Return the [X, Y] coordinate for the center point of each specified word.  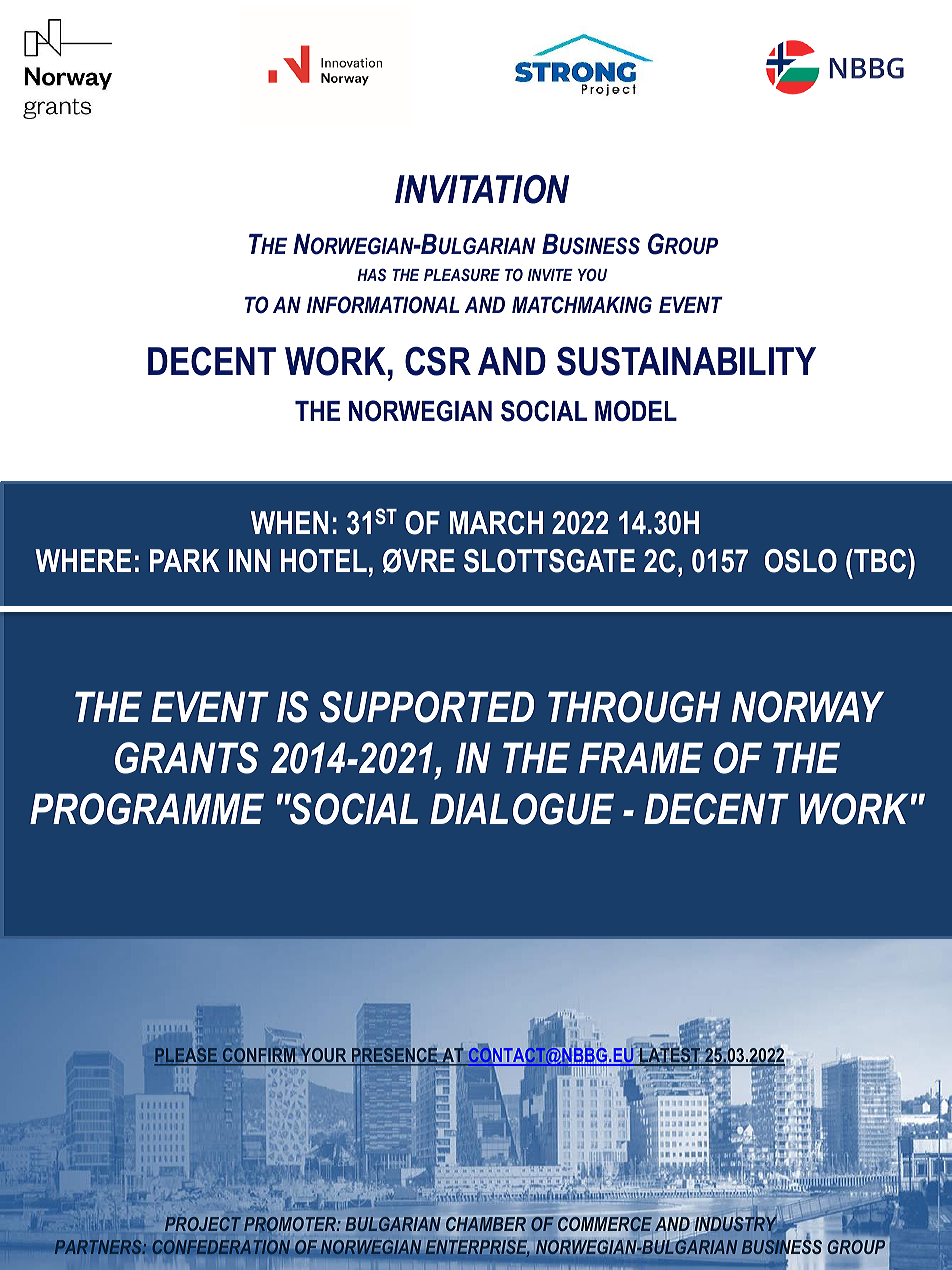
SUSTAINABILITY [686, 361]
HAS [371, 274]
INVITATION [482, 189]
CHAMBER [486, 1224]
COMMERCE [606, 1225]
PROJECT [203, 1224]
